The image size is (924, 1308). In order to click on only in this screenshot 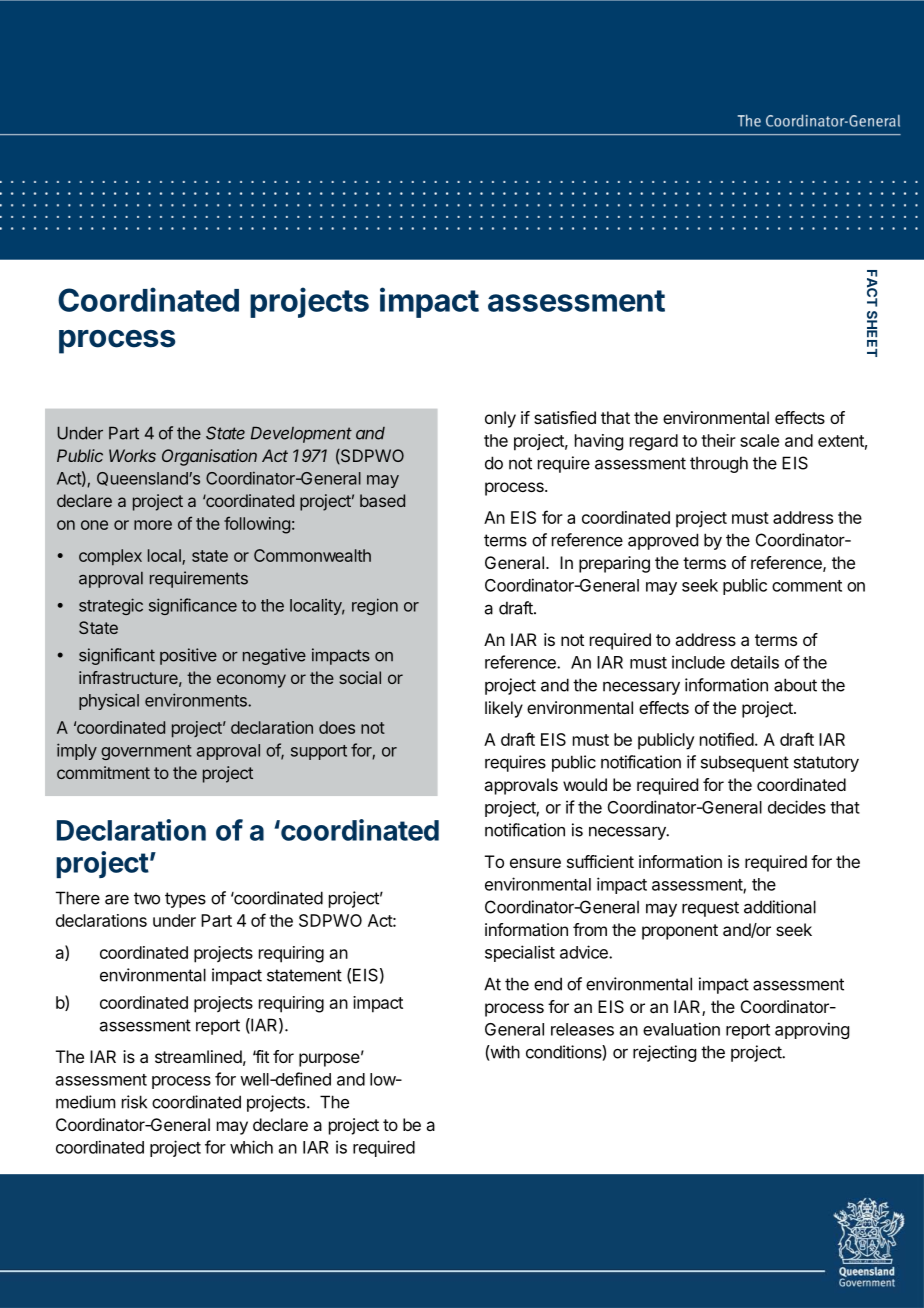, I will do `click(500, 419)`.
